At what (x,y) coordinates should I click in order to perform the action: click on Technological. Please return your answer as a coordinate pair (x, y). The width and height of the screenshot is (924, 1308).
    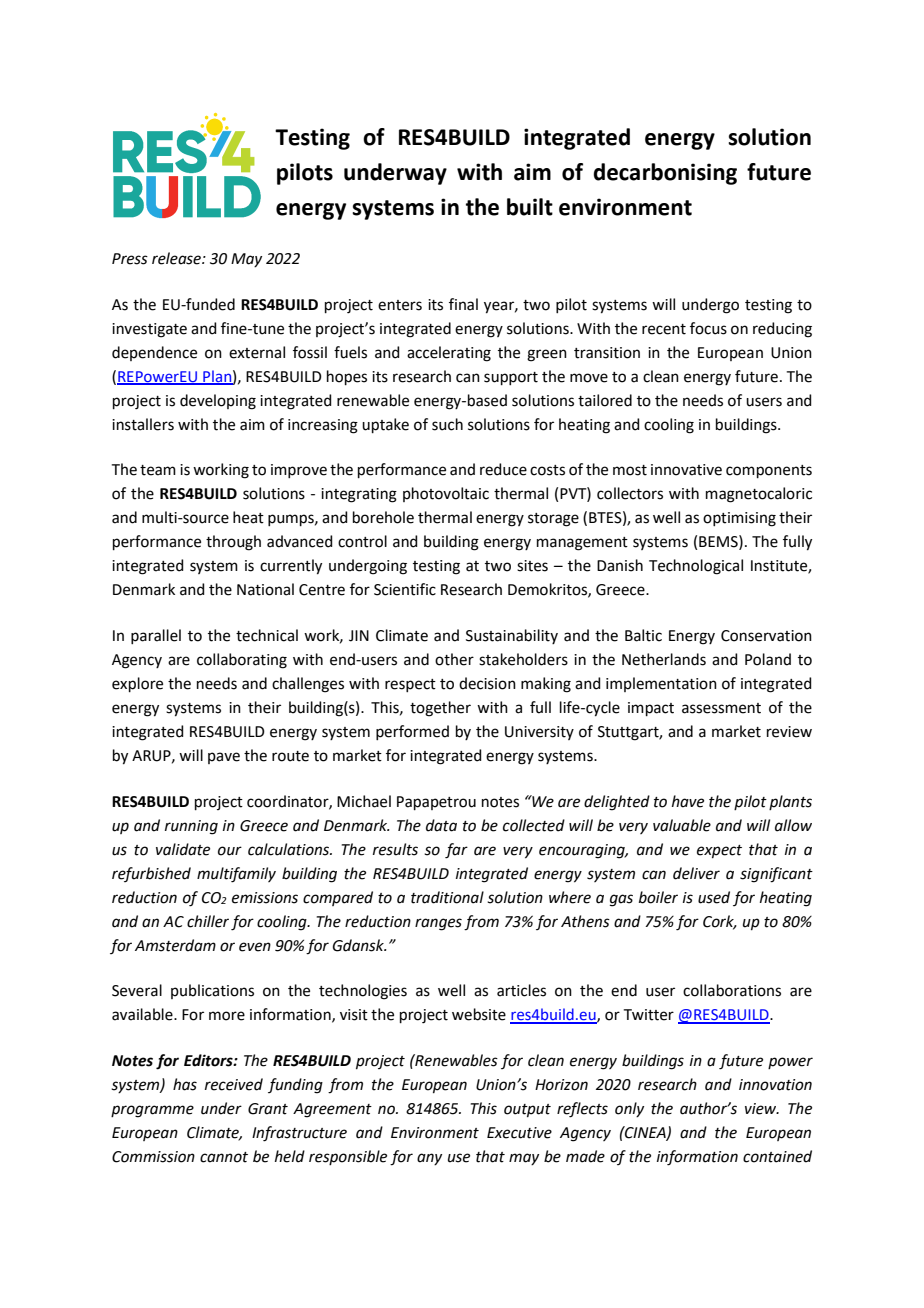
    Looking at the image, I should click on (696, 567).
